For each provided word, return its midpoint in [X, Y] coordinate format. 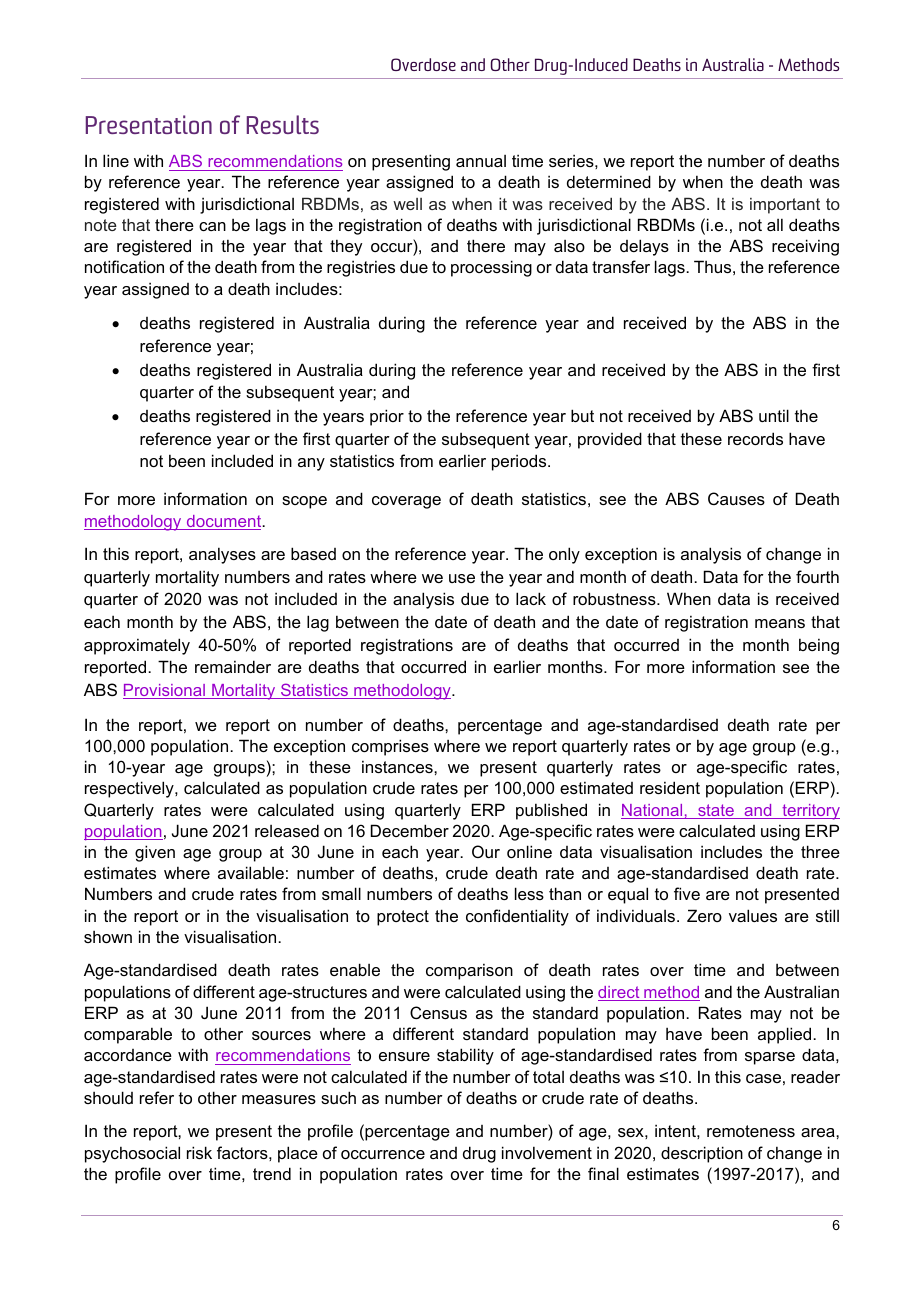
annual [481, 161]
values [753, 915]
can [212, 226]
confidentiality [517, 917]
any [311, 464]
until [774, 415]
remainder [233, 666]
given [155, 853]
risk [199, 1152]
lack [531, 598]
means [780, 623]
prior [387, 417]
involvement [547, 1152]
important [785, 206]
